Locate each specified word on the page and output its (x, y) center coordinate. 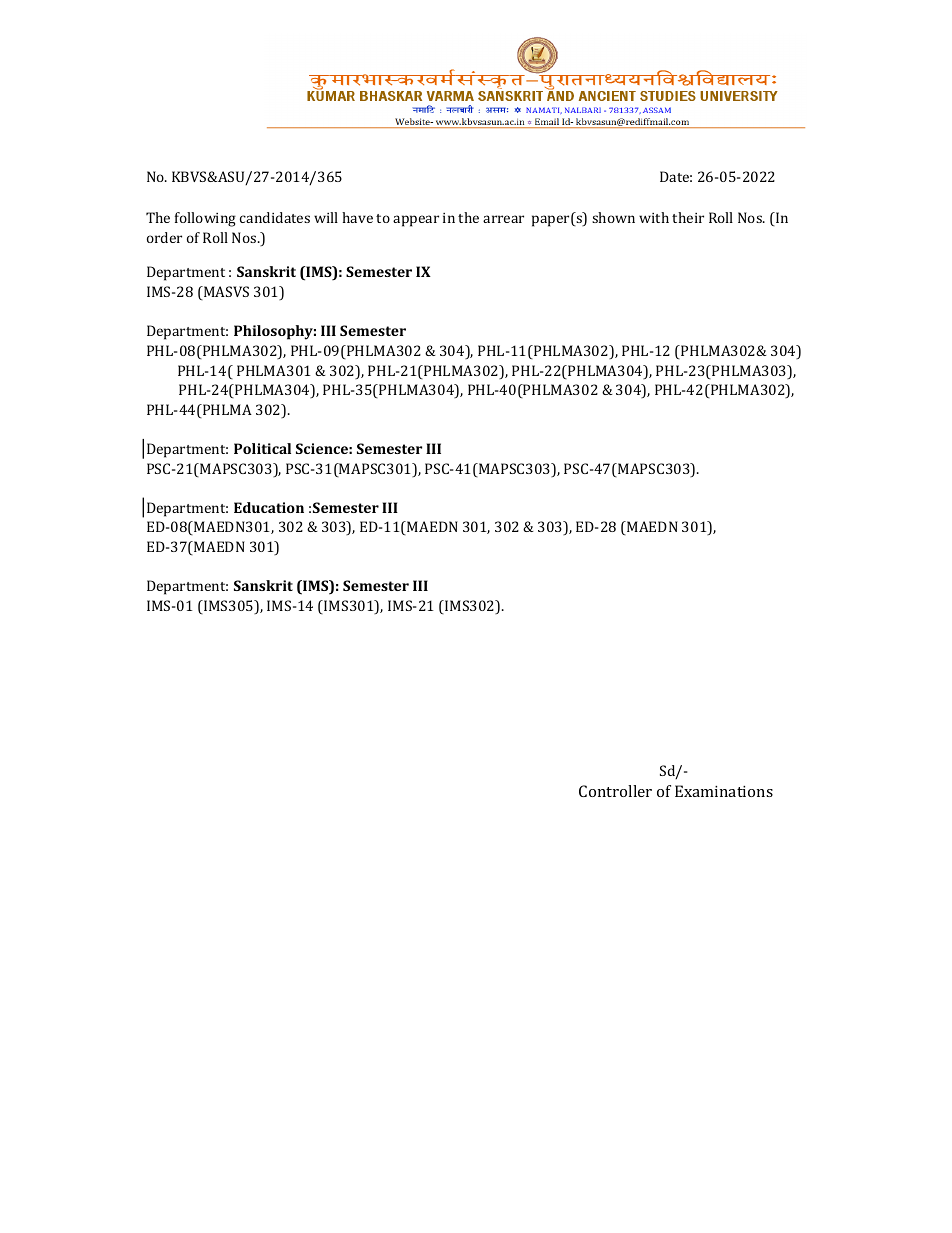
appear (416, 221)
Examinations (724, 791)
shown (613, 217)
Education (269, 507)
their (688, 217)
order (164, 237)
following (205, 219)
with (654, 217)
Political (262, 448)
